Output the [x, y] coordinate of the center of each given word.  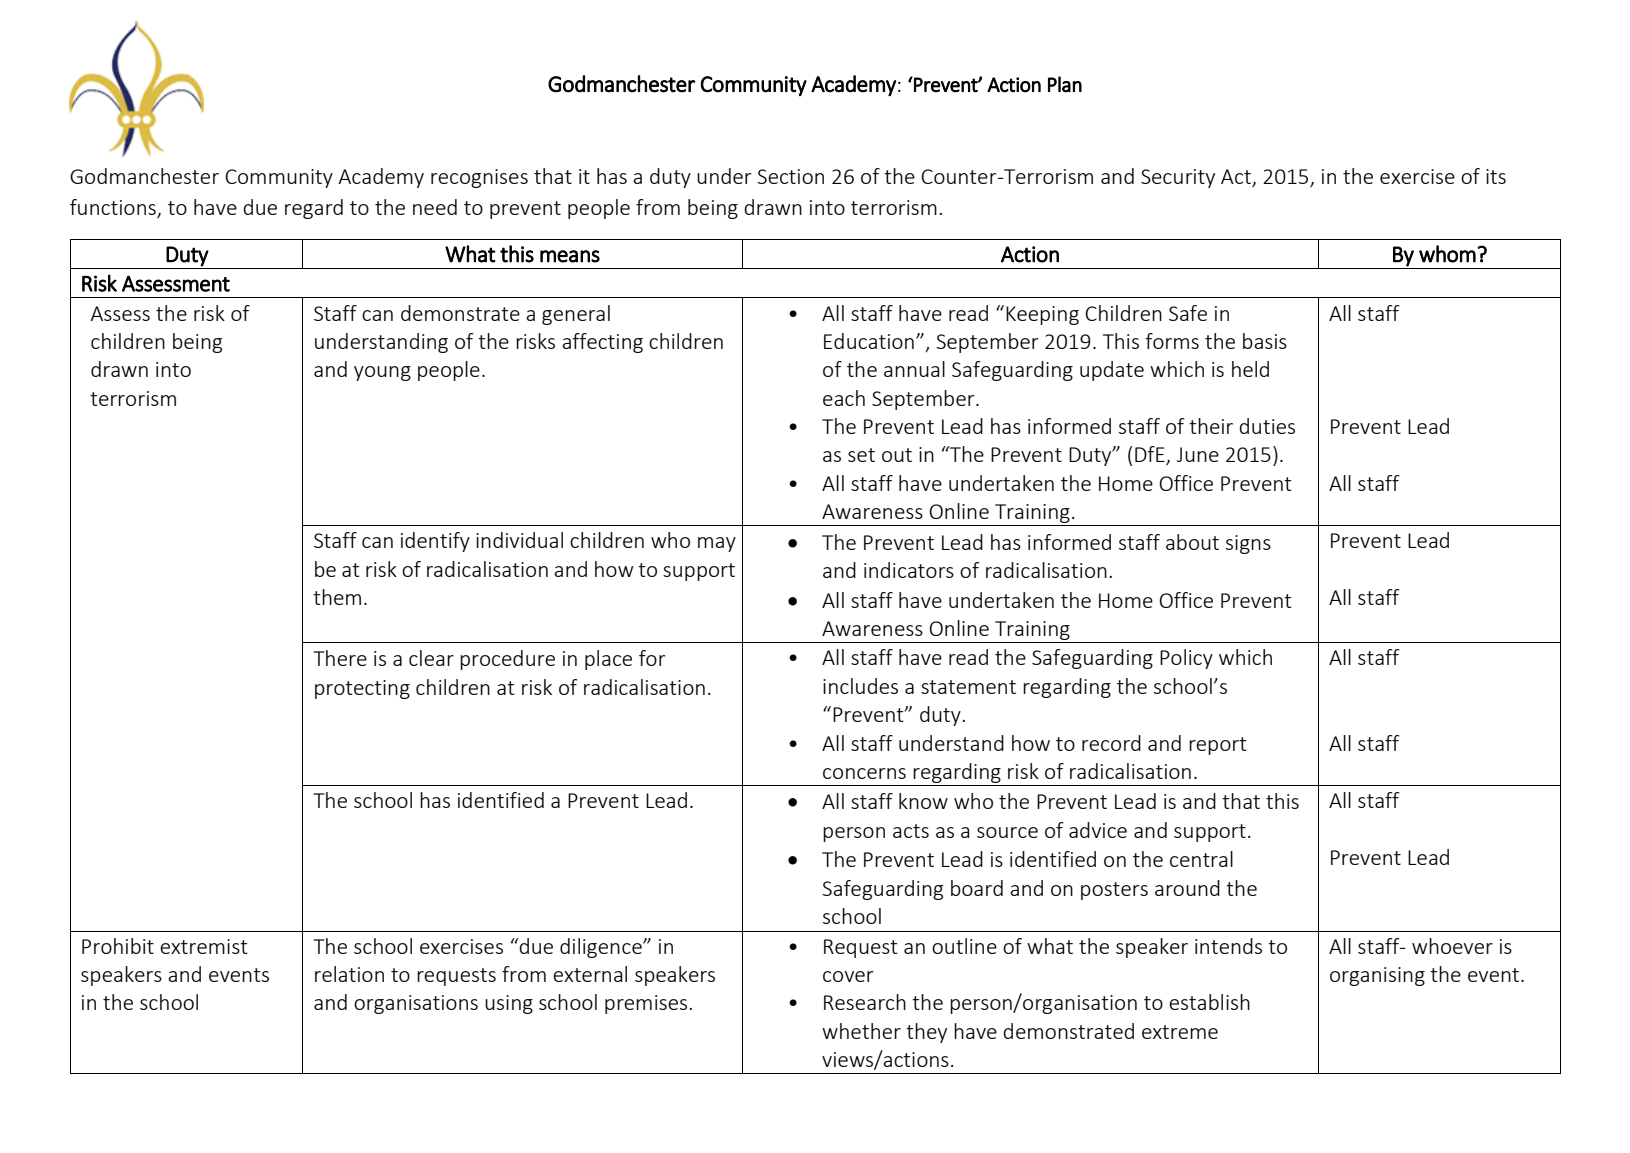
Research [865, 1002]
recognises [479, 178]
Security [1178, 178]
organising [1377, 976]
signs [1248, 544]
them [337, 597]
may [717, 544]
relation [349, 974]
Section [790, 176]
